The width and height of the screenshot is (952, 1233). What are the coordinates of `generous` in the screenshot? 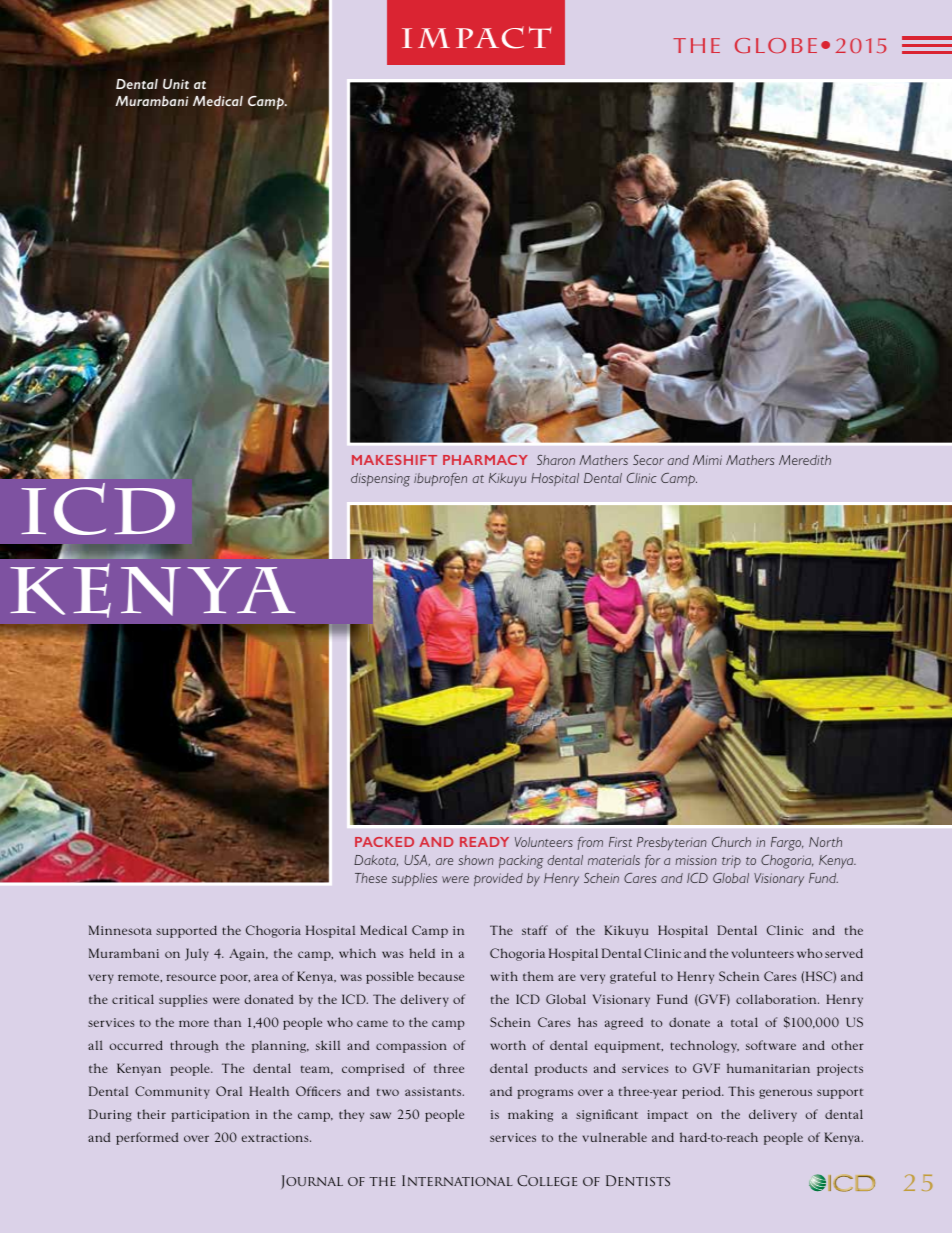 It's located at (785, 1094).
